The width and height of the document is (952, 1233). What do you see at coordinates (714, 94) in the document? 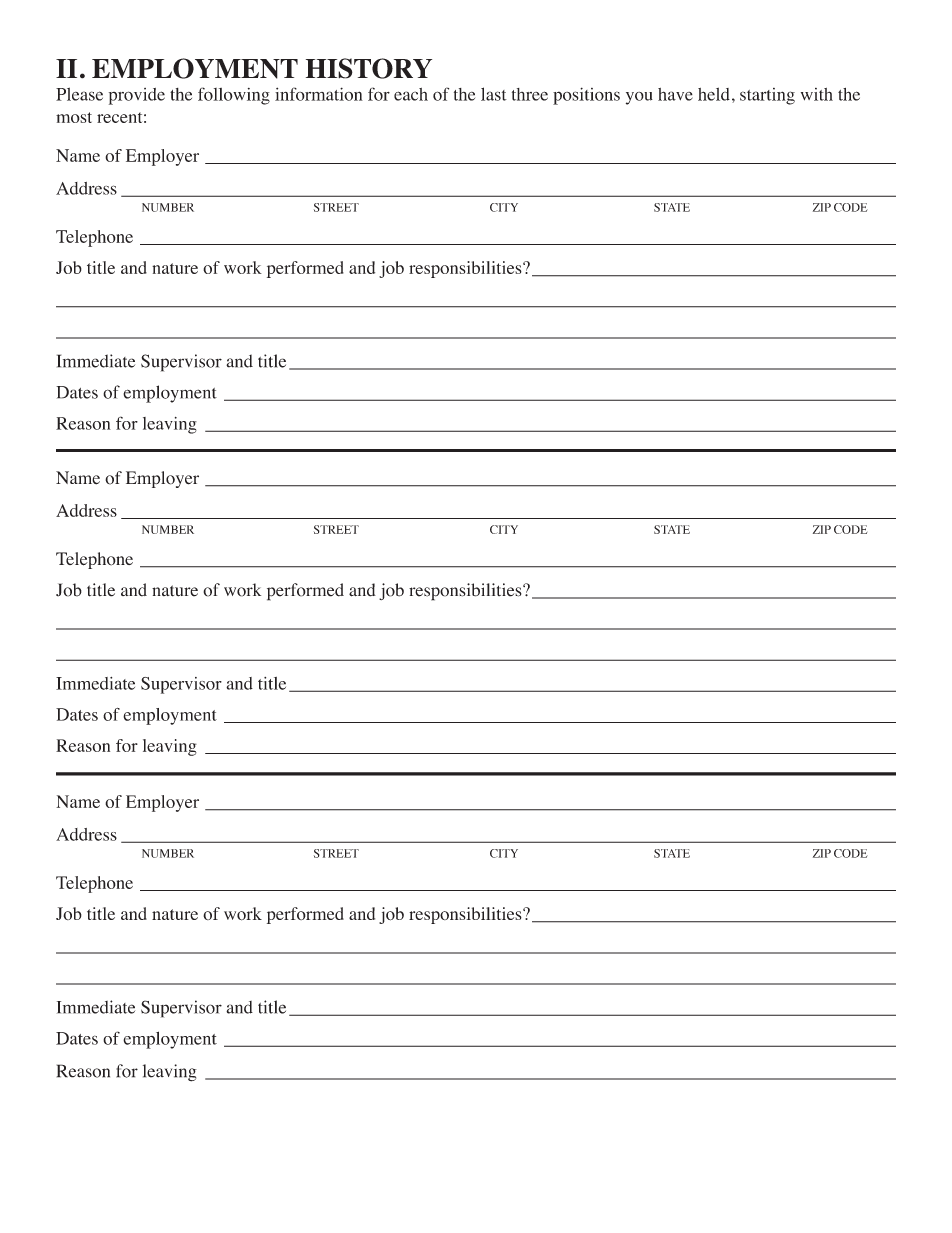
I see `held` at bounding box center [714, 94].
